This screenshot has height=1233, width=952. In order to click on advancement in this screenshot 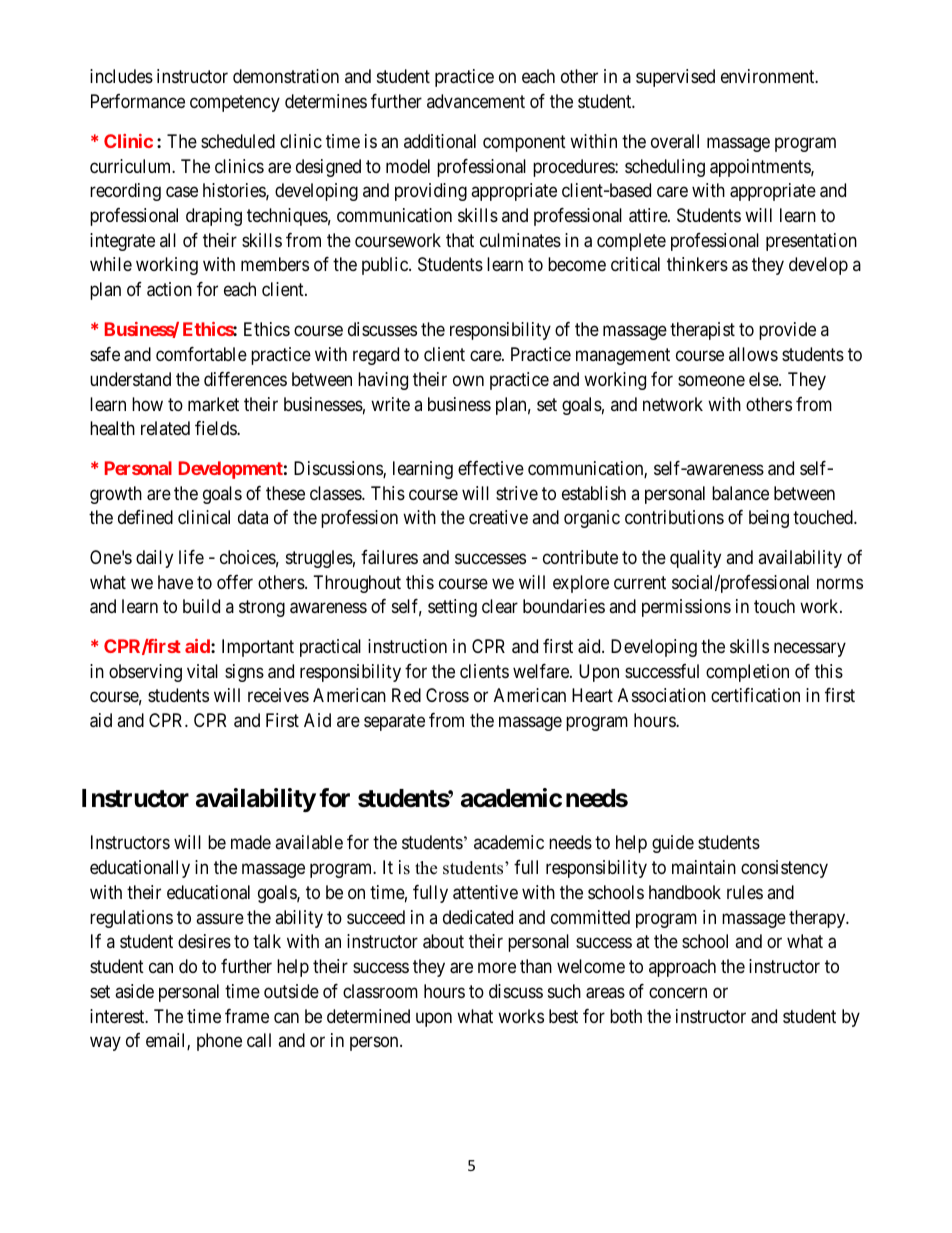, I will do `click(476, 101)`.
